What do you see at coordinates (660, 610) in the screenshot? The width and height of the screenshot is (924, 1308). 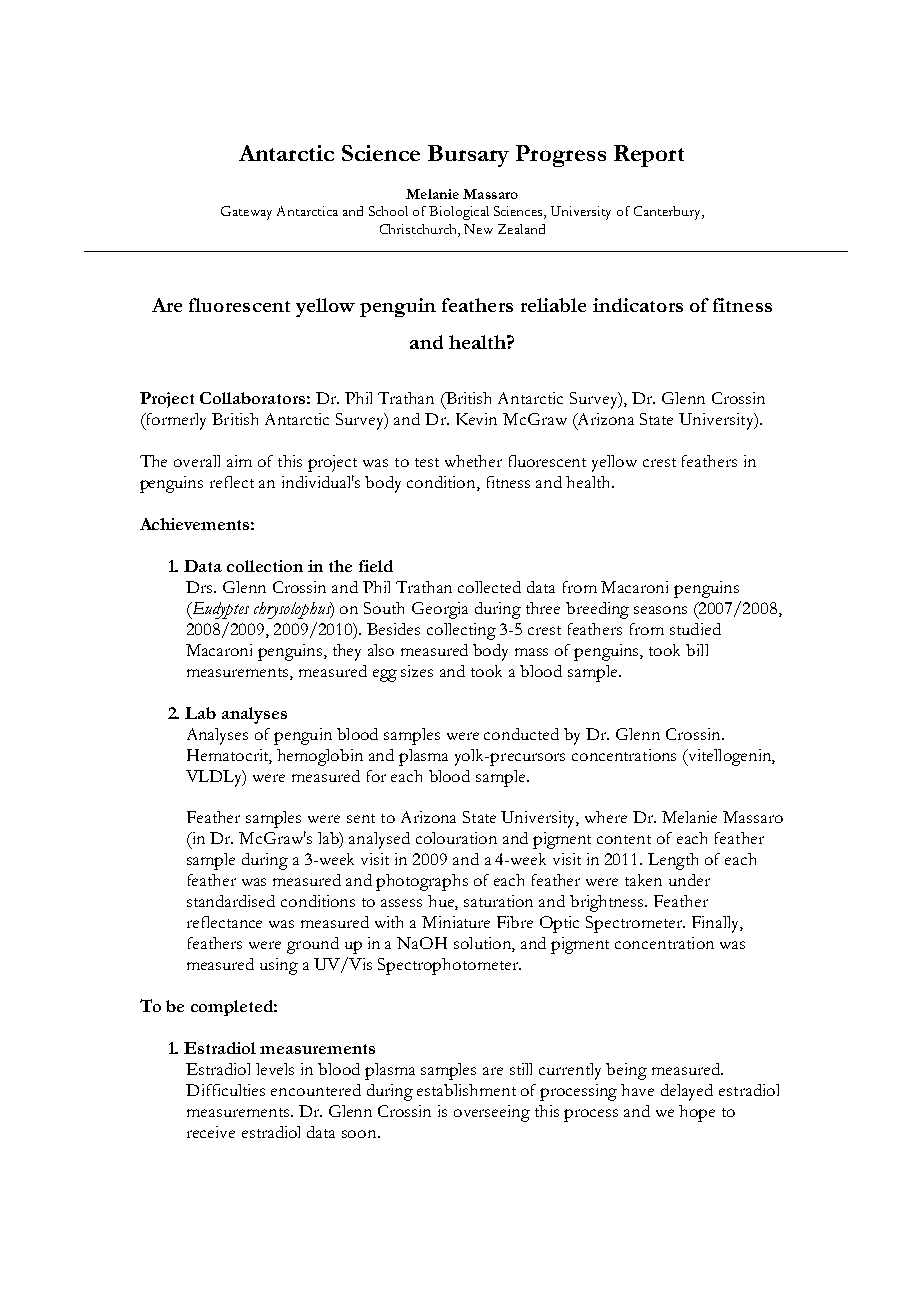 I see `seasons` at bounding box center [660, 610].
